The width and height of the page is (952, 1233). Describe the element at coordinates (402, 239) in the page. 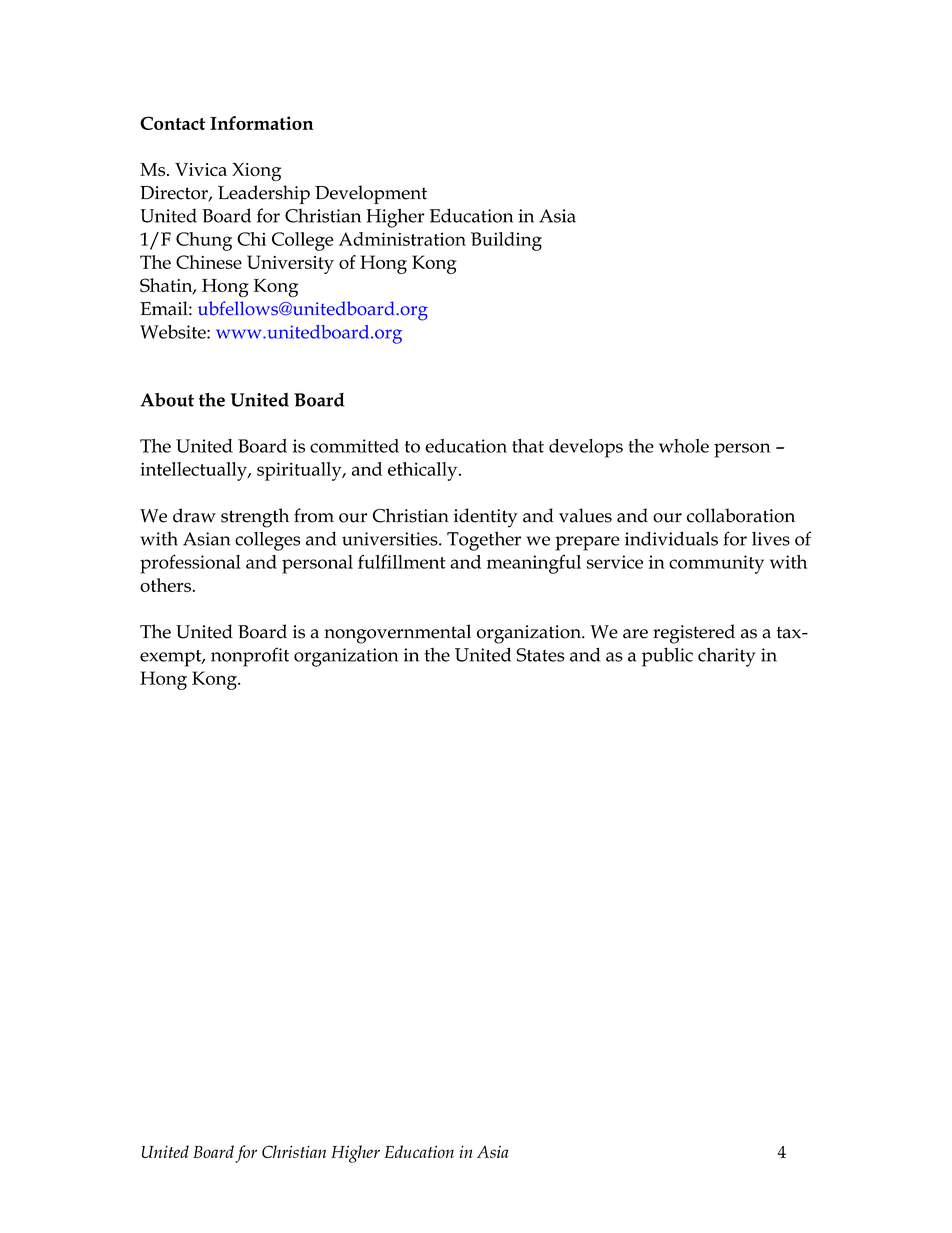

I see `Administration` at that location.
